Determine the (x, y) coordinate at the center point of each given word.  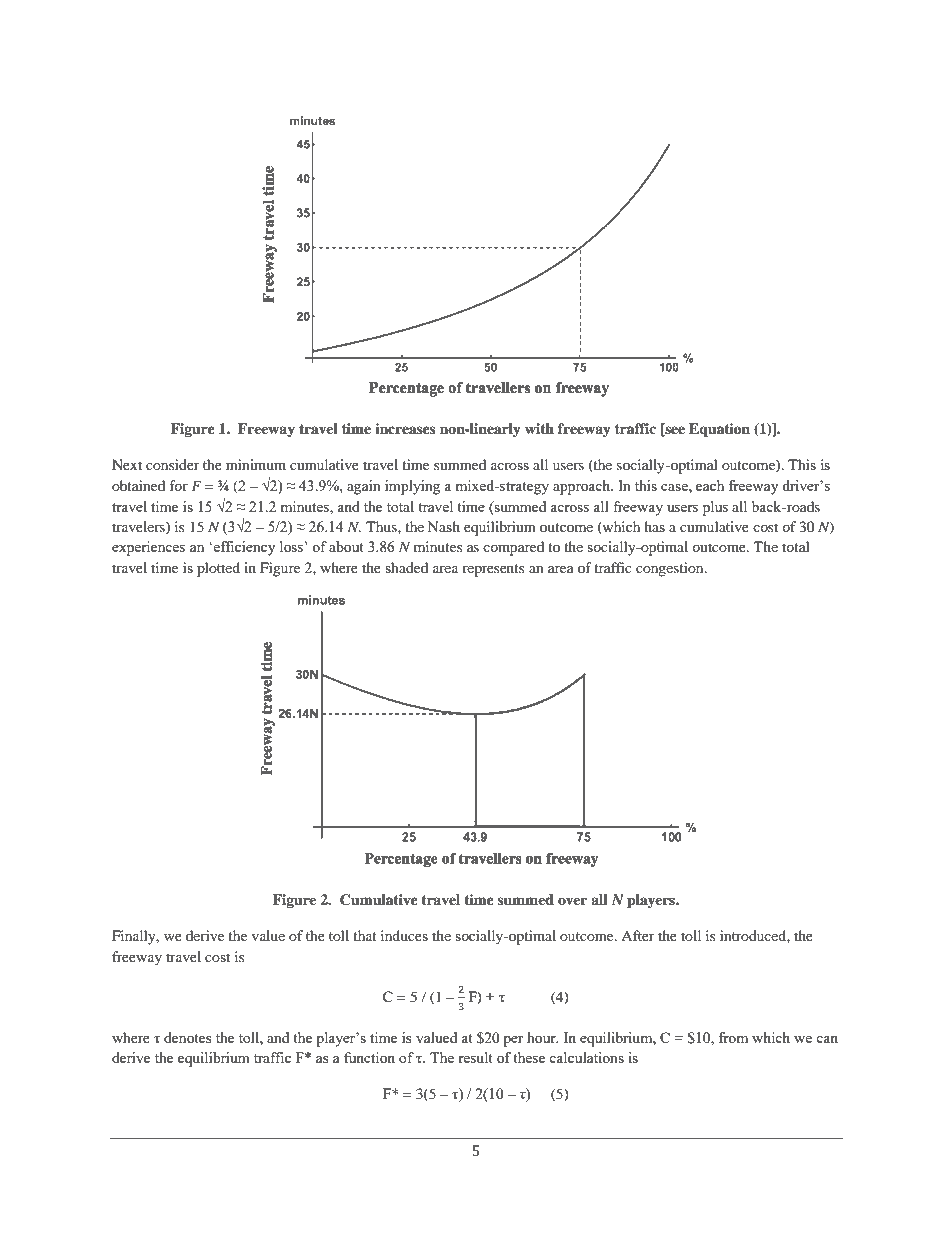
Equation (719, 430)
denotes (188, 1037)
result (475, 1057)
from (733, 1037)
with (539, 428)
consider (173, 464)
